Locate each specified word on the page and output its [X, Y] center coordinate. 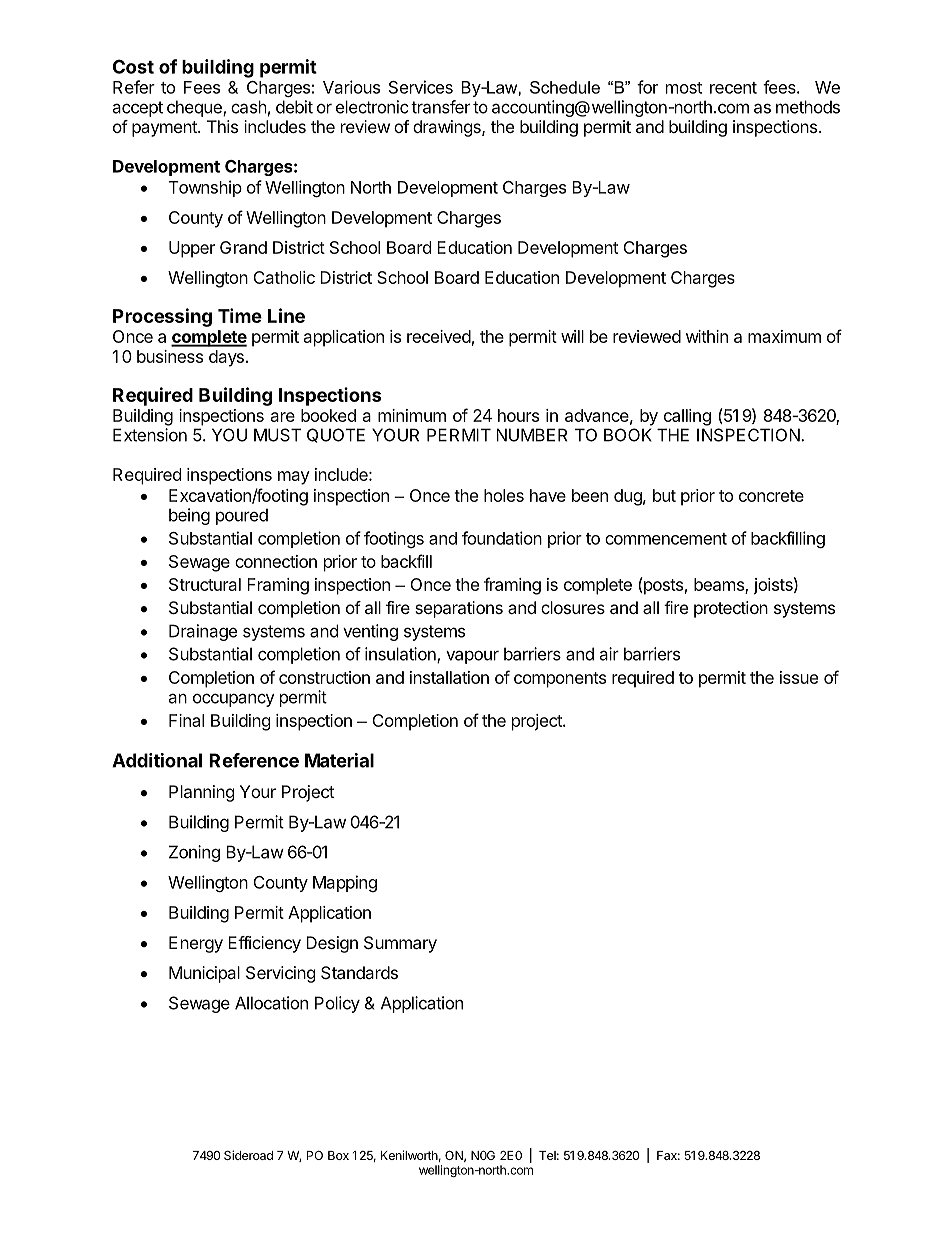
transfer [440, 107]
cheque [195, 108]
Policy [337, 1004]
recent [733, 88]
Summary [400, 944]
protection [731, 609]
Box [338, 1155]
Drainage [203, 632]
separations [459, 609]
